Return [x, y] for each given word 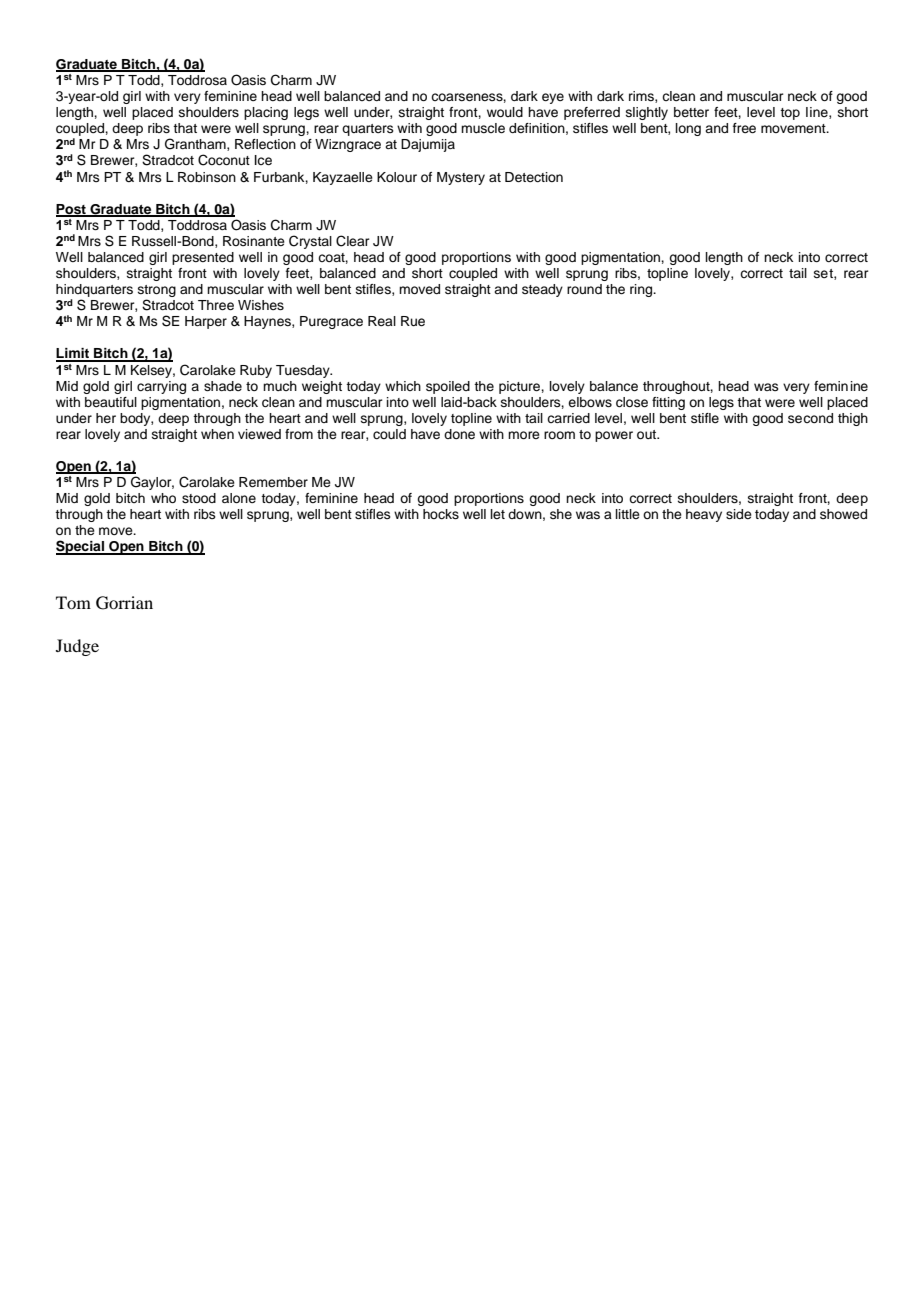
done [459, 434]
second [810, 418]
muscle [483, 128]
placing [266, 113]
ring [642, 290]
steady [542, 290]
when [217, 434]
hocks [441, 514]
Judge [77, 647]
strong [157, 292]
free [744, 128]
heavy [704, 515]
